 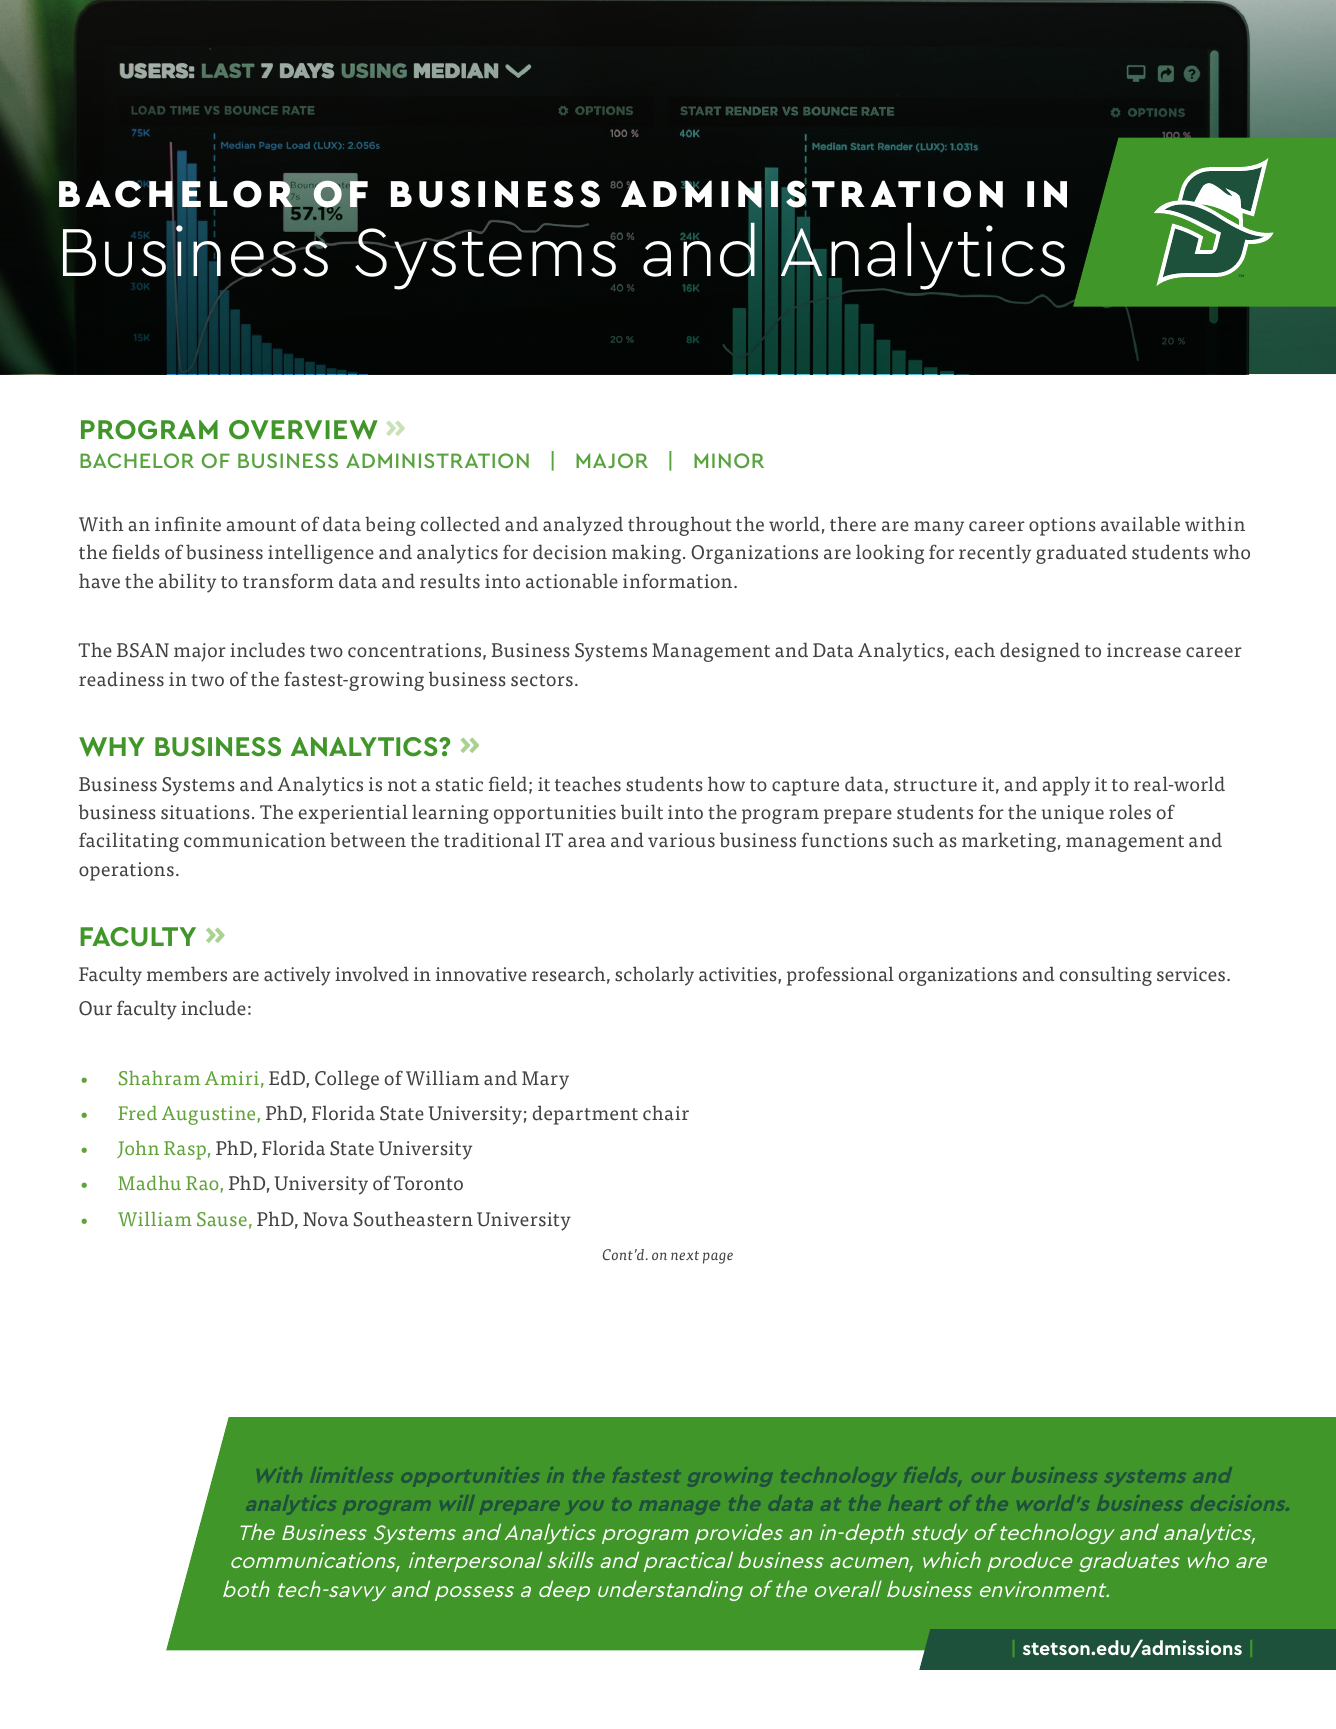 What do you see at coordinates (1040, 652) in the screenshot?
I see `designed` at bounding box center [1040, 652].
